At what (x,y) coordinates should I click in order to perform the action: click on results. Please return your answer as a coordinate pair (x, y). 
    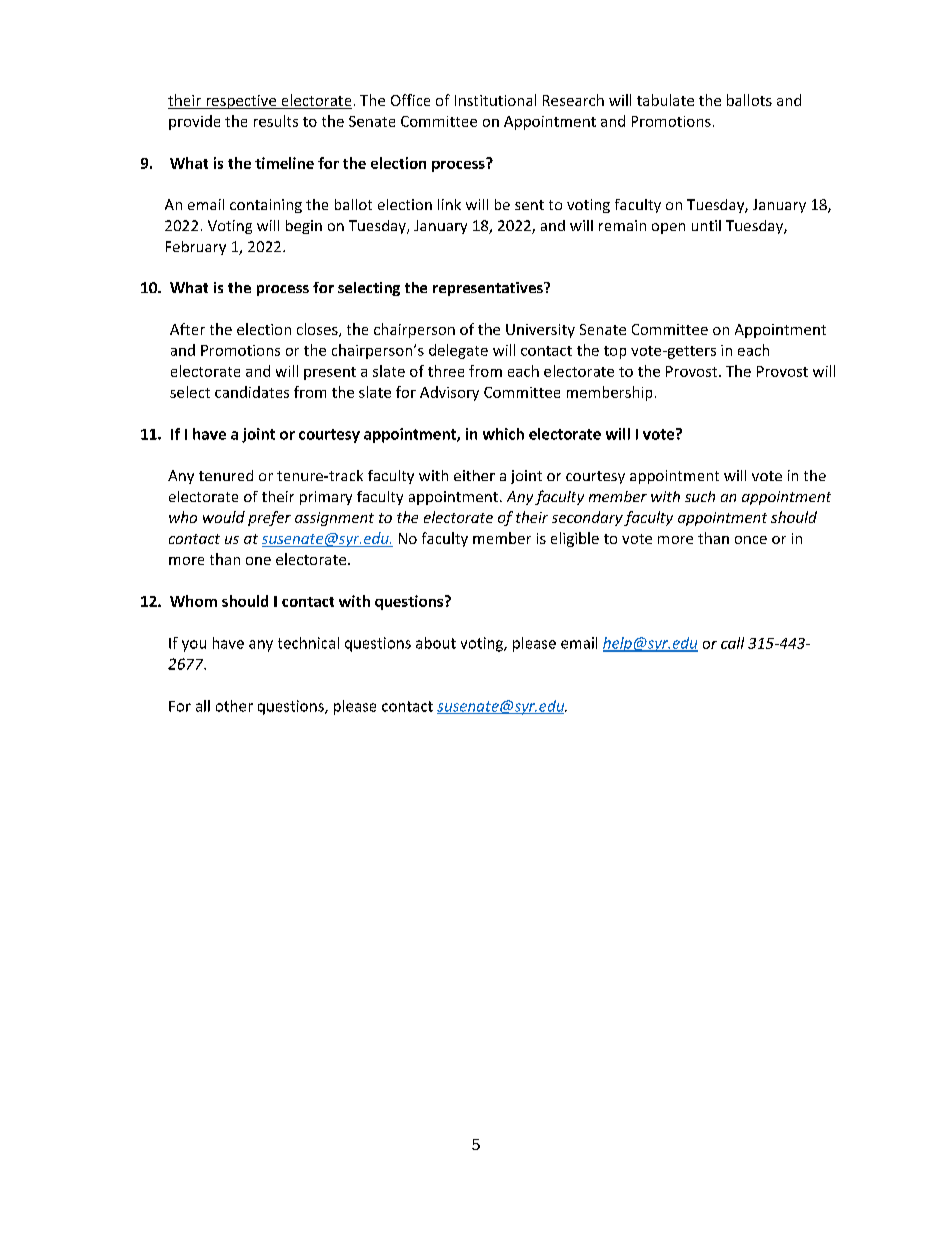
    Looking at the image, I should click on (276, 121).
